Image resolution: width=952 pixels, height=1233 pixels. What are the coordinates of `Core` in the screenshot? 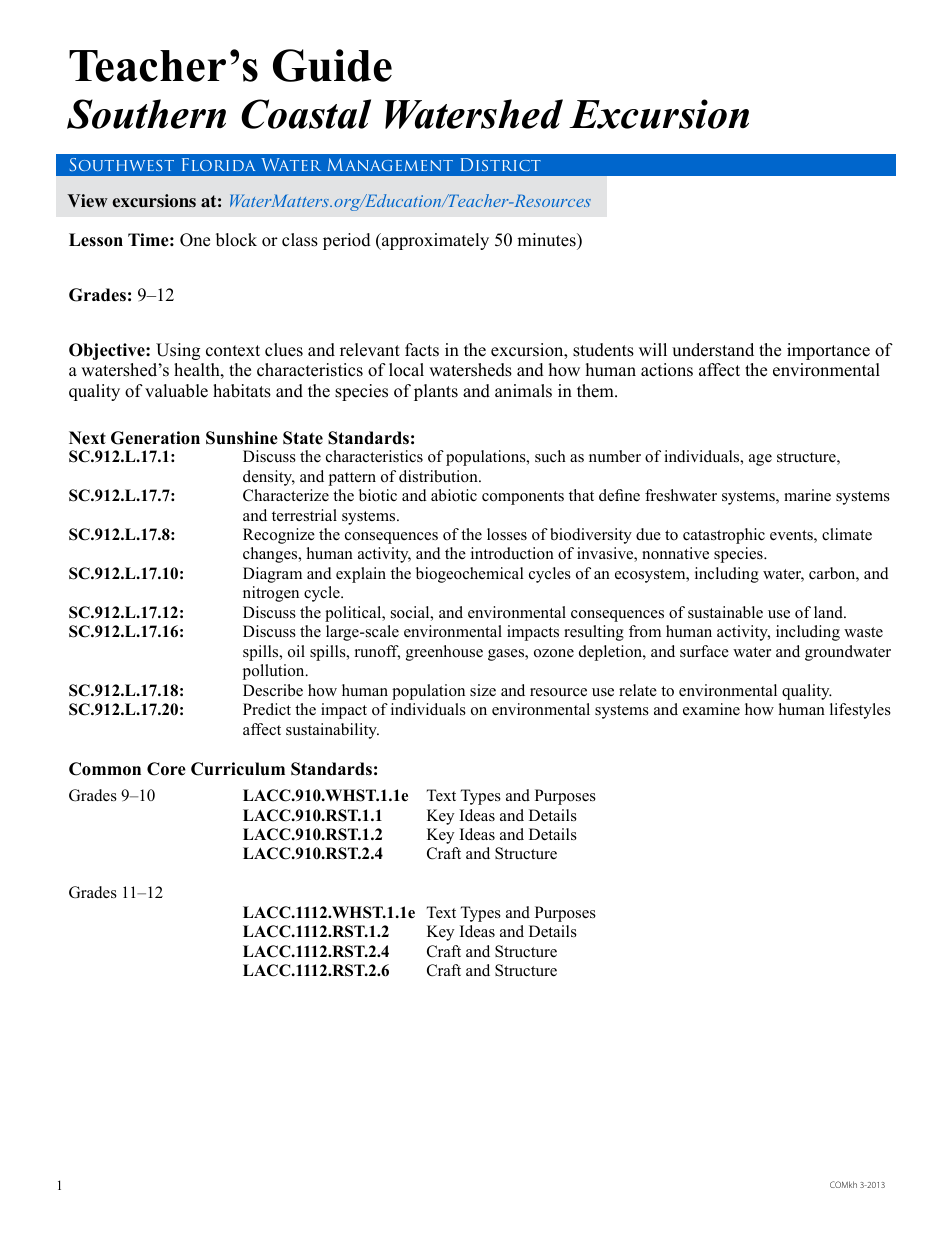 It's located at (166, 769).
